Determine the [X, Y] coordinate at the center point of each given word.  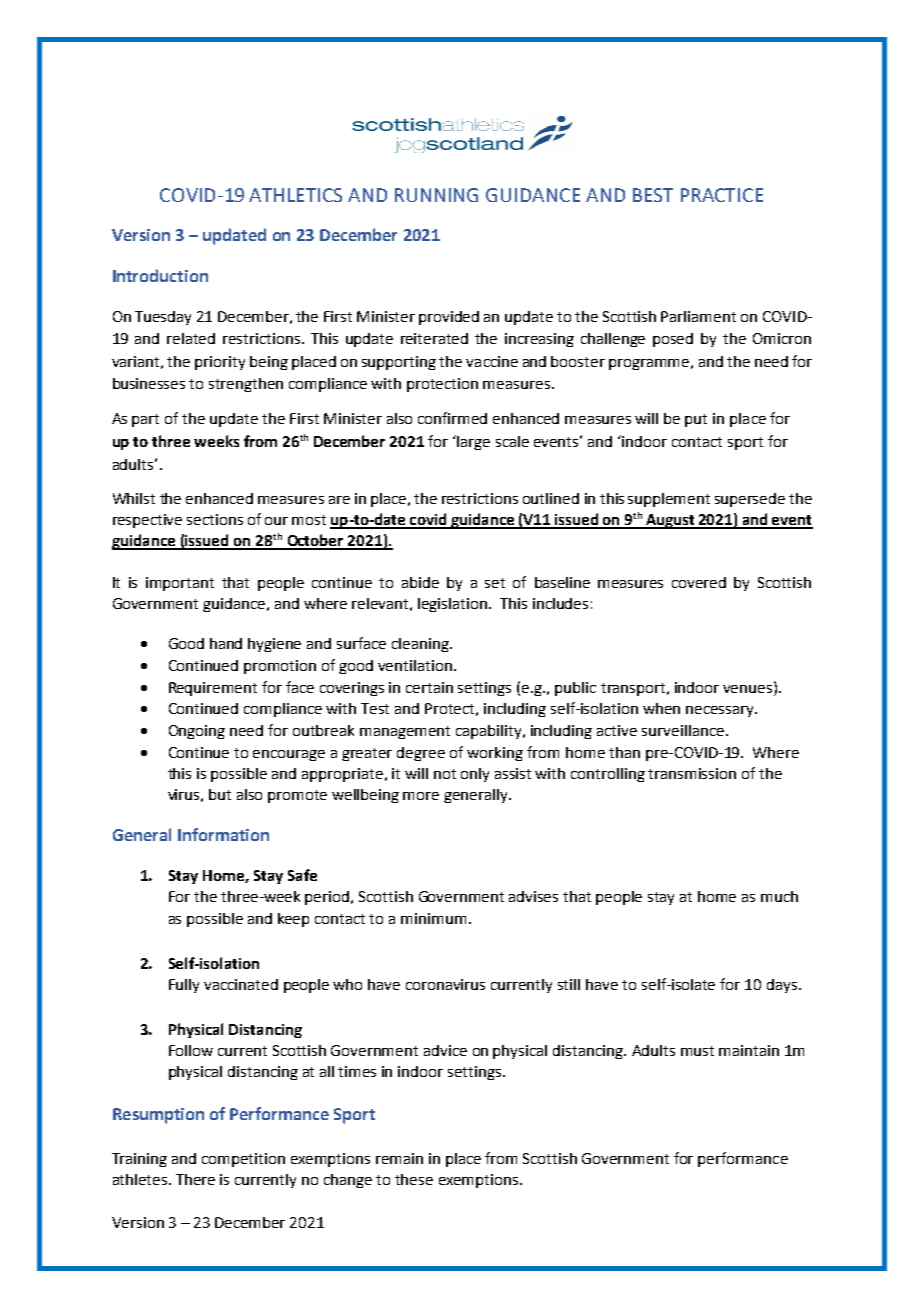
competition [243, 1160]
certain [429, 687]
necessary [721, 711]
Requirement [213, 689]
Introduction [160, 275]
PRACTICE [722, 195]
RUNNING [436, 195]
